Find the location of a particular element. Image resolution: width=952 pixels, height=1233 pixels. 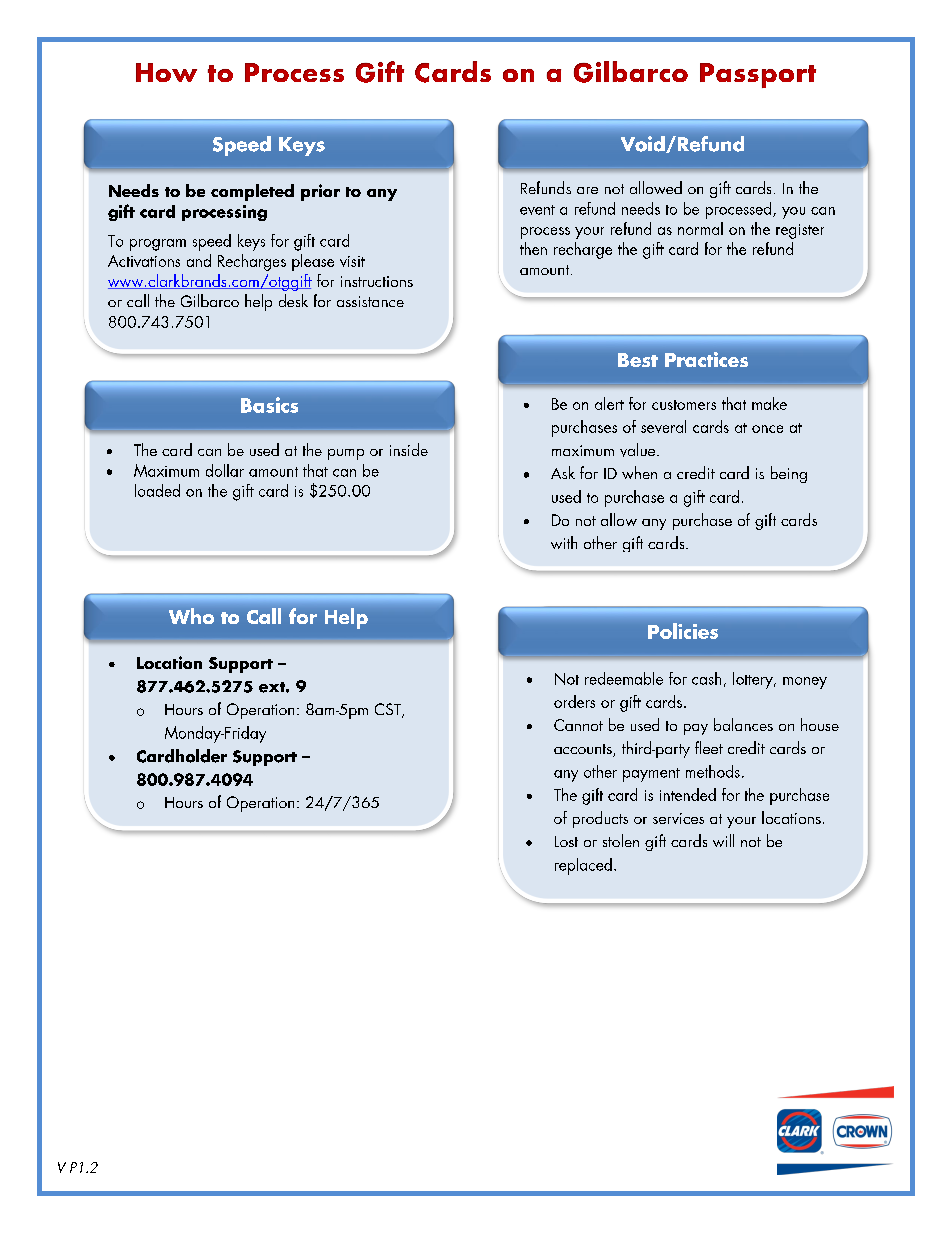

inside is located at coordinates (409, 449).
